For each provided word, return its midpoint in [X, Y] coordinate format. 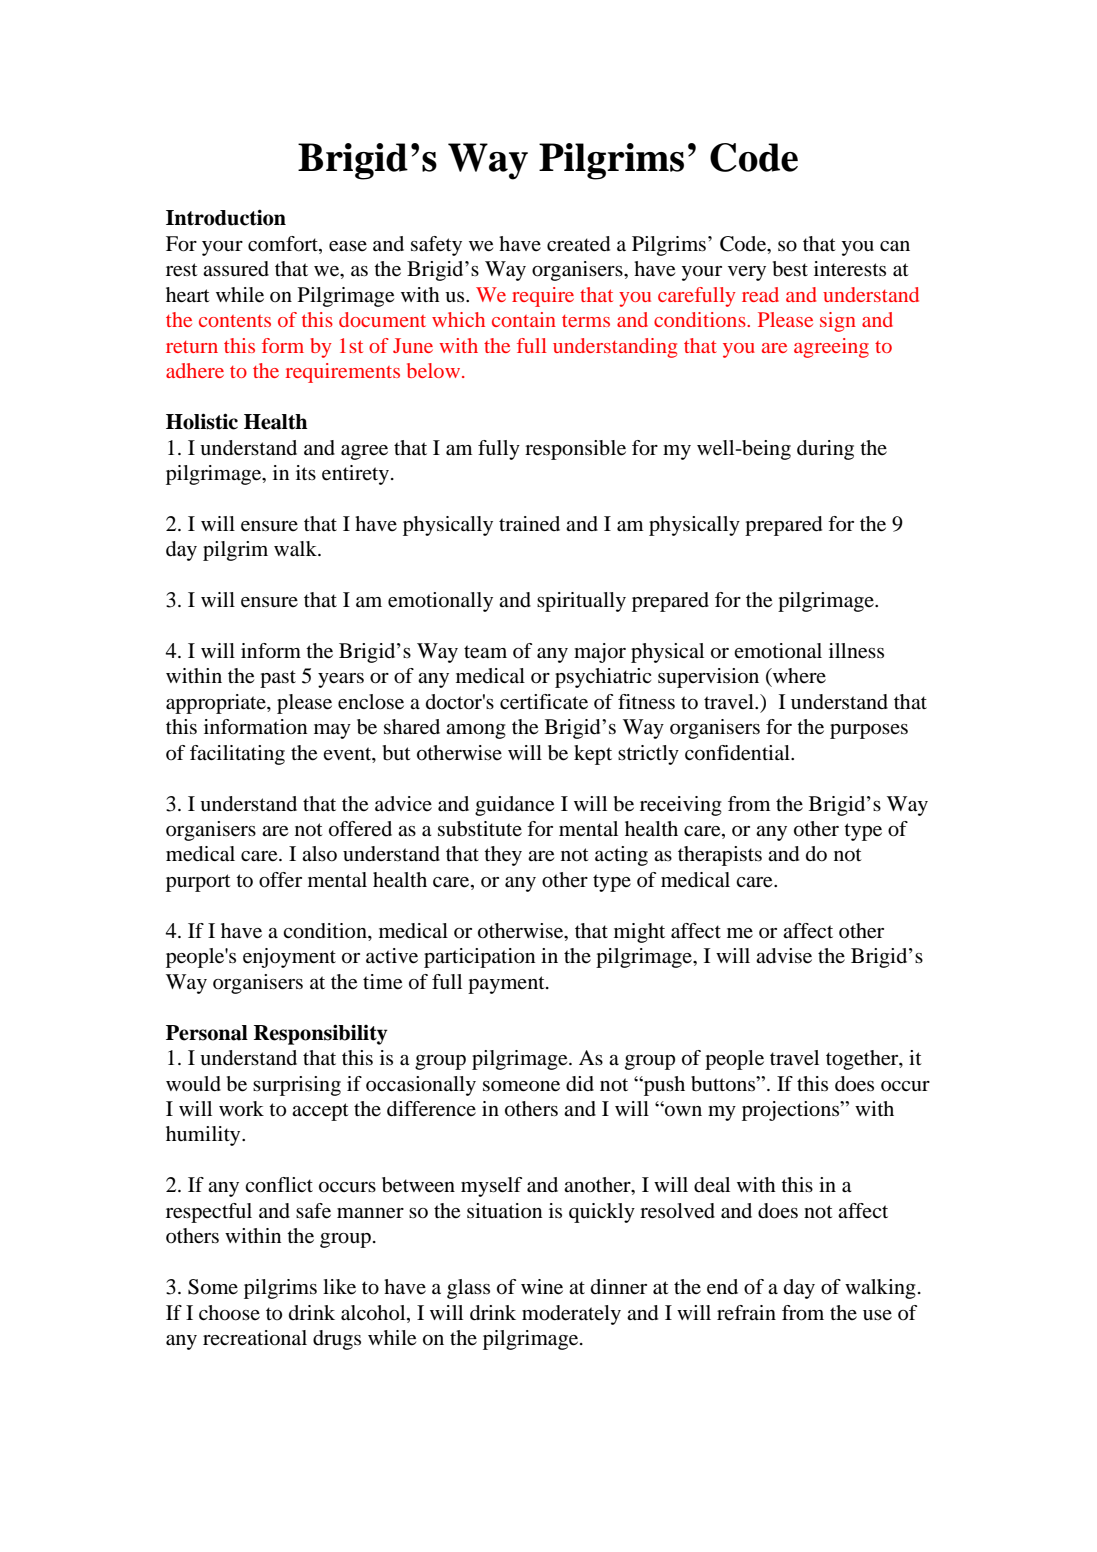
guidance [514, 806]
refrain [746, 1312]
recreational [255, 1338]
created [578, 244]
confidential [738, 753]
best [790, 269]
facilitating [237, 755]
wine [542, 1287]
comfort [284, 245]
